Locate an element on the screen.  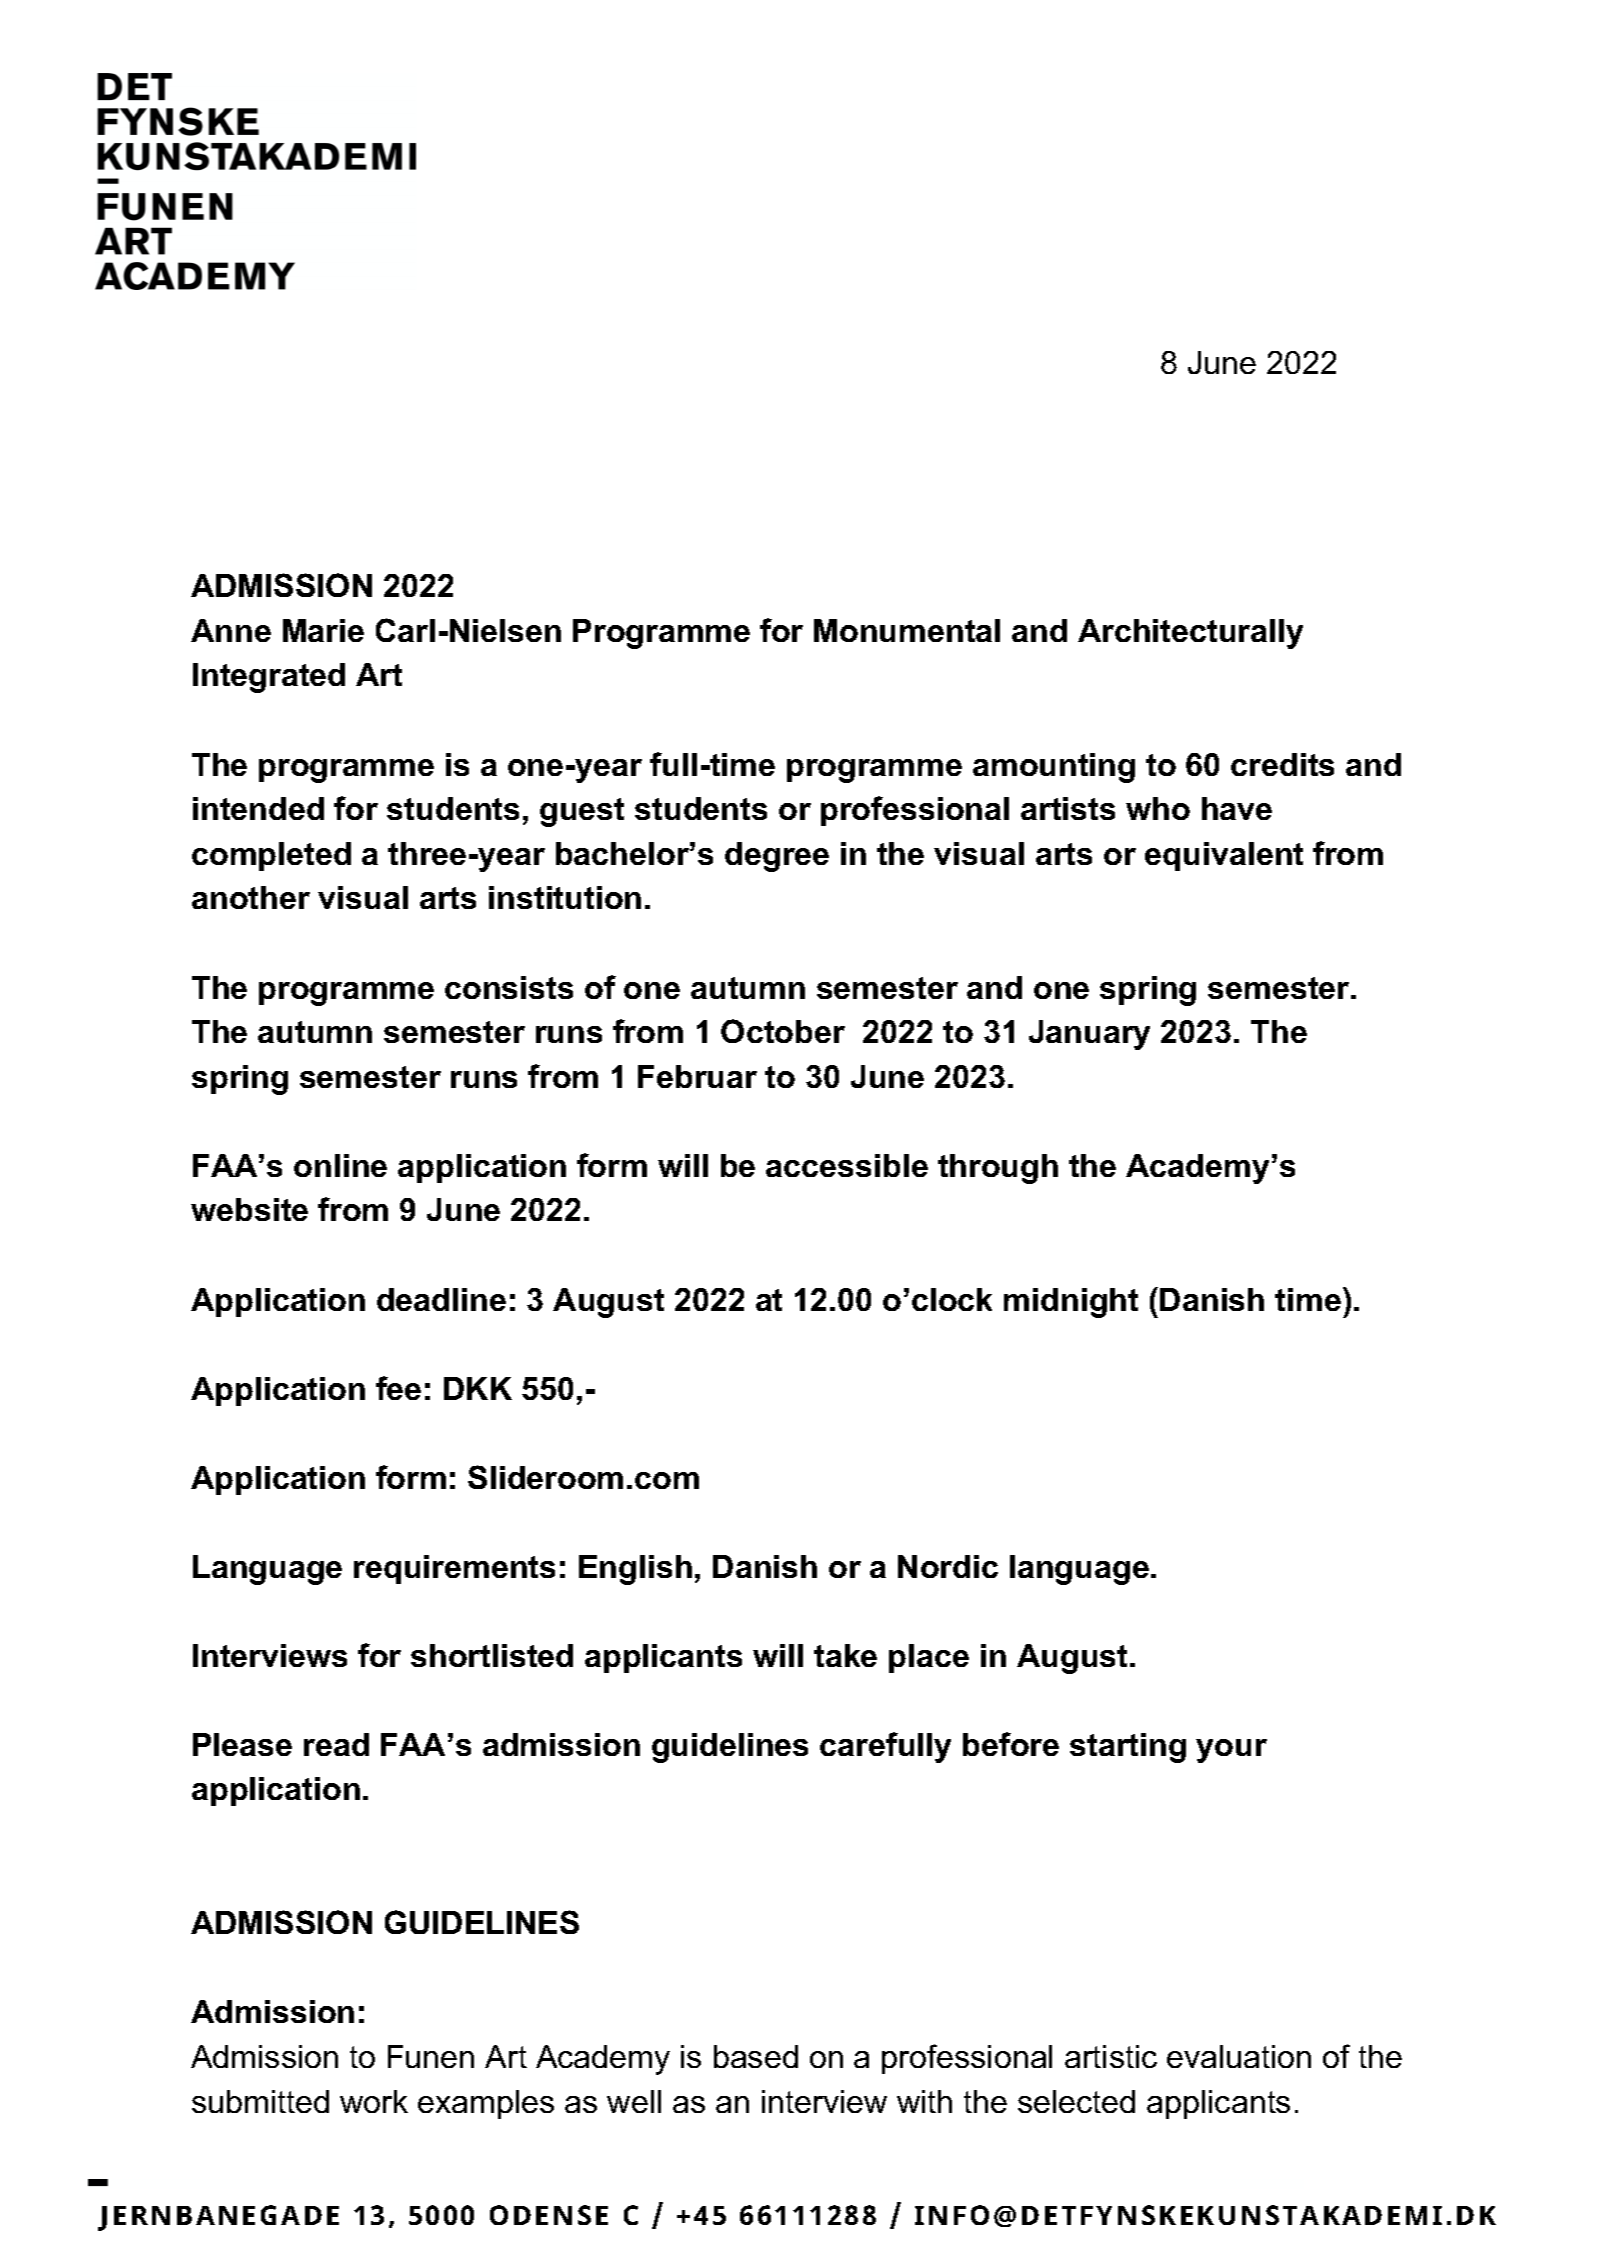
accessible is located at coordinates (847, 1165).
